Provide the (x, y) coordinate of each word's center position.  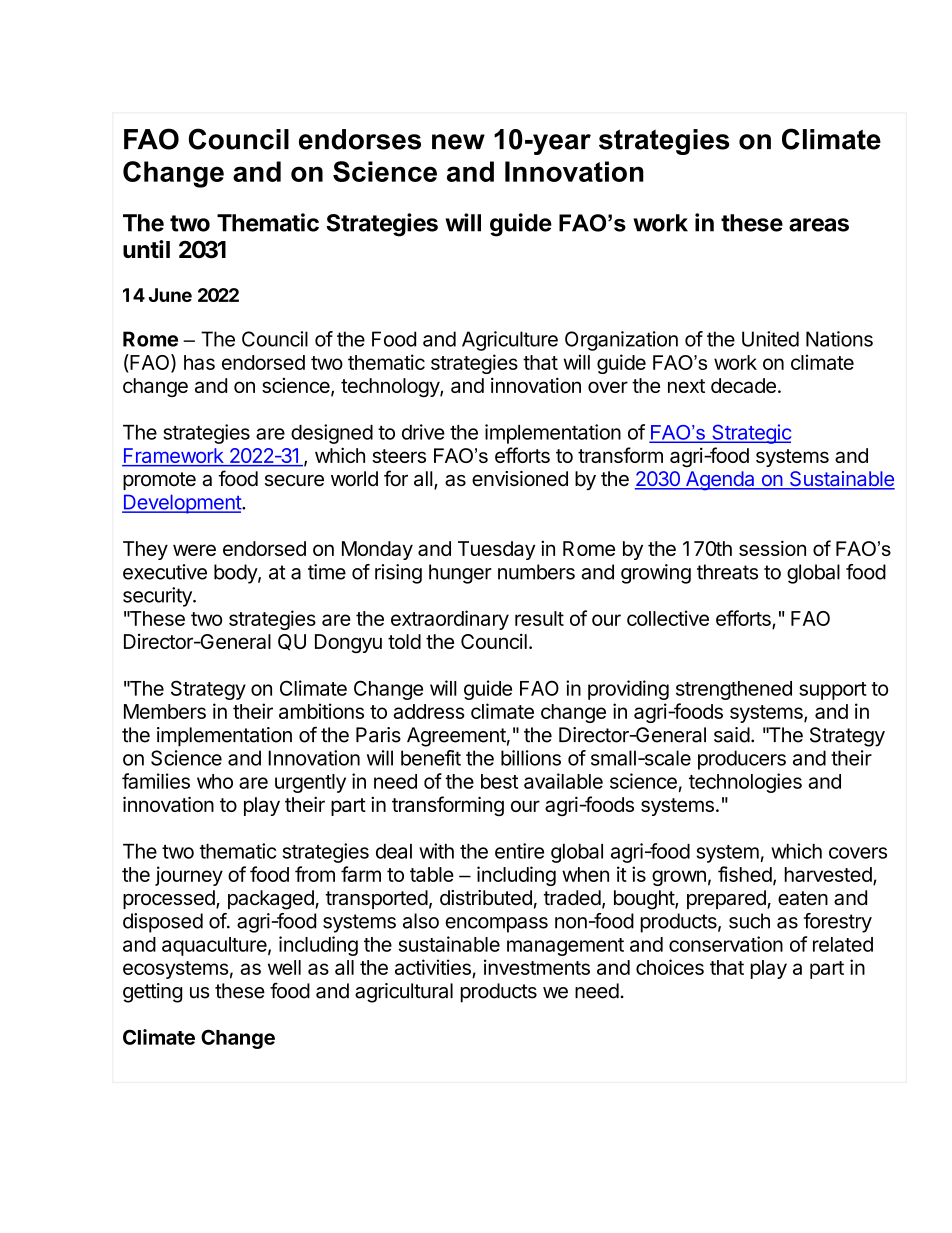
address (429, 711)
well (284, 967)
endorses (360, 139)
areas (819, 225)
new (458, 142)
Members (165, 711)
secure (294, 481)
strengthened (734, 690)
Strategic (750, 434)
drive (423, 432)
